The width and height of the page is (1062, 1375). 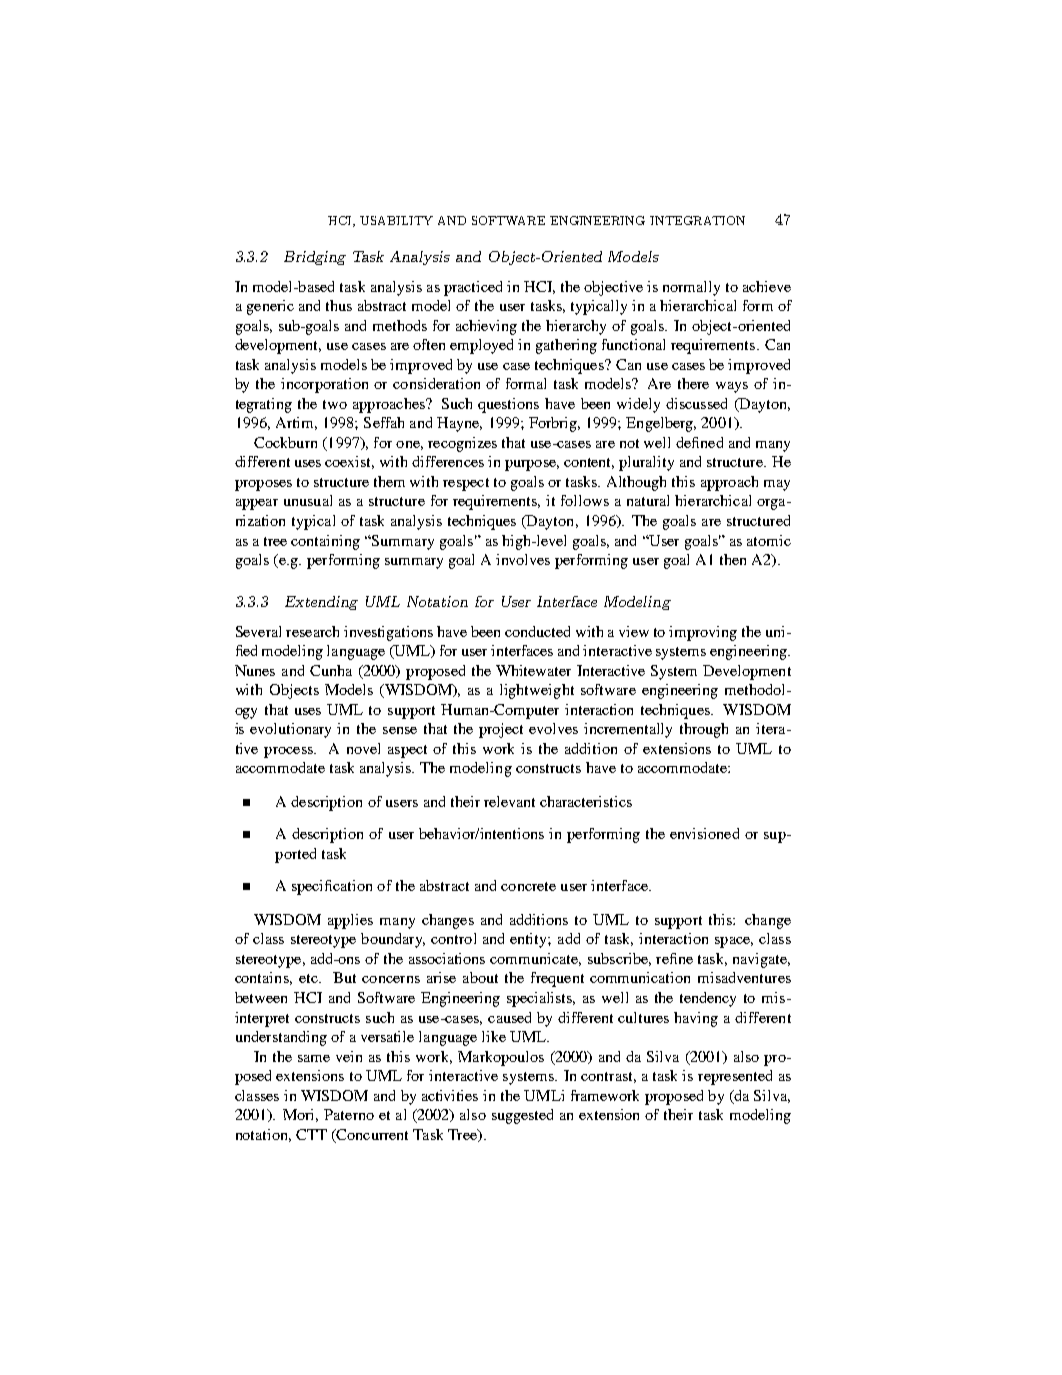 What do you see at coordinates (509, 801) in the page?
I see `relevant` at bounding box center [509, 801].
